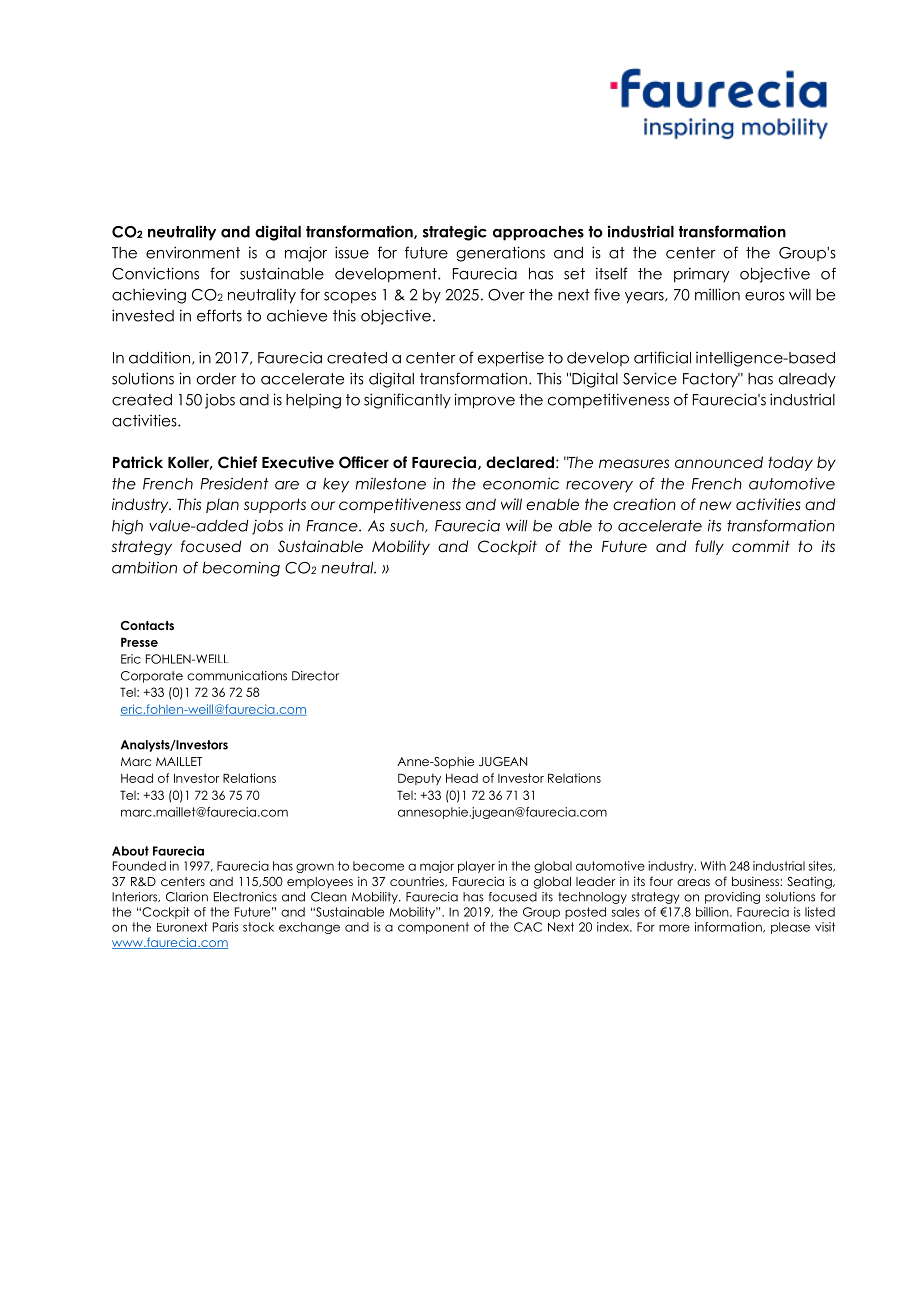 This screenshot has width=924, height=1309. What do you see at coordinates (193, 252) in the screenshot?
I see `environment` at bounding box center [193, 252].
